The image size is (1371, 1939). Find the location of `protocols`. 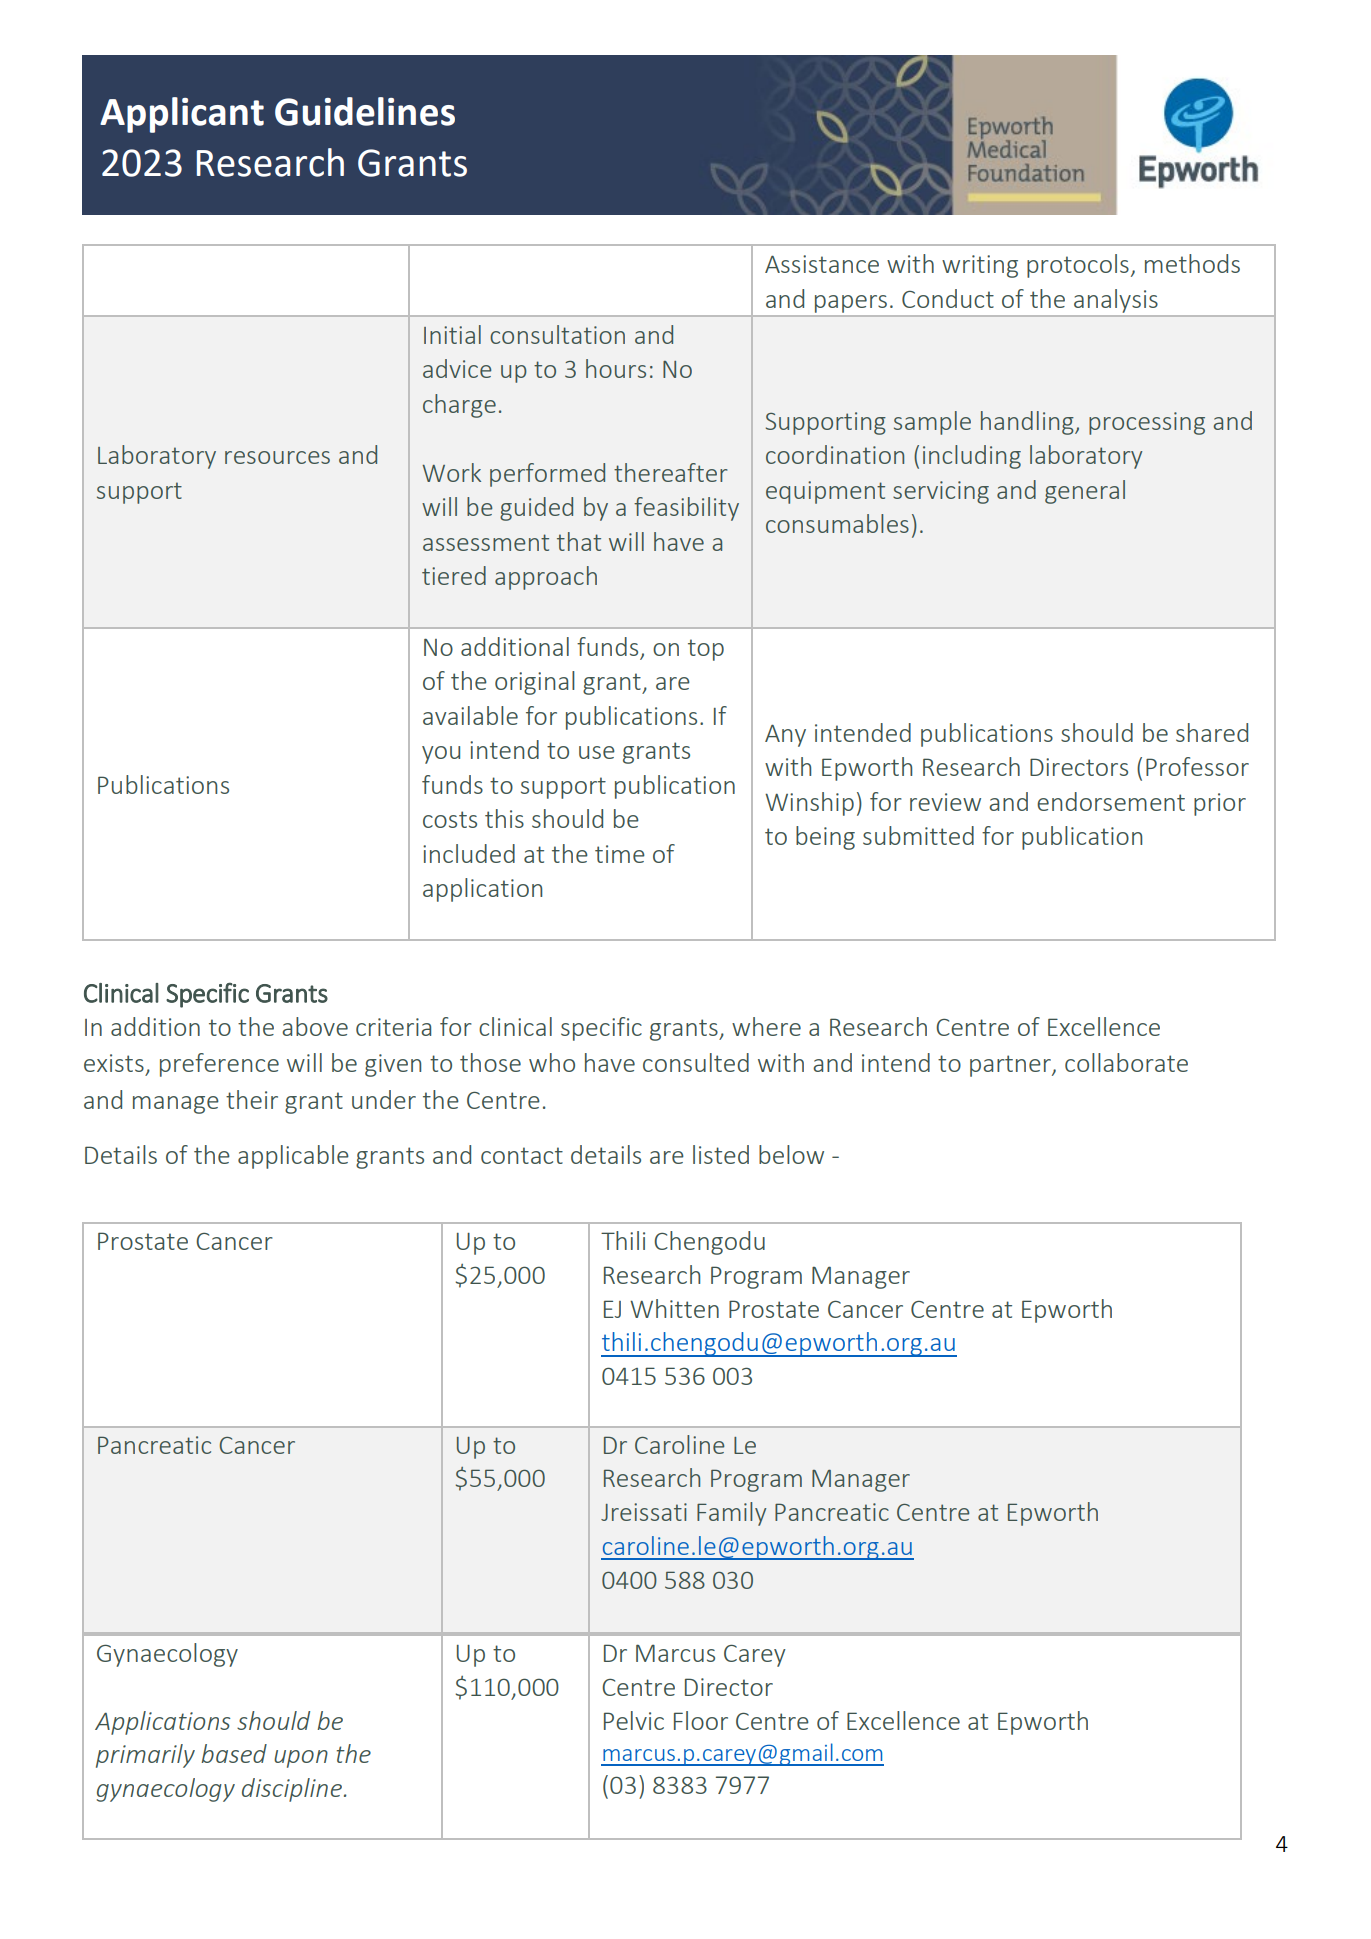

protocols is located at coordinates (1078, 266).
